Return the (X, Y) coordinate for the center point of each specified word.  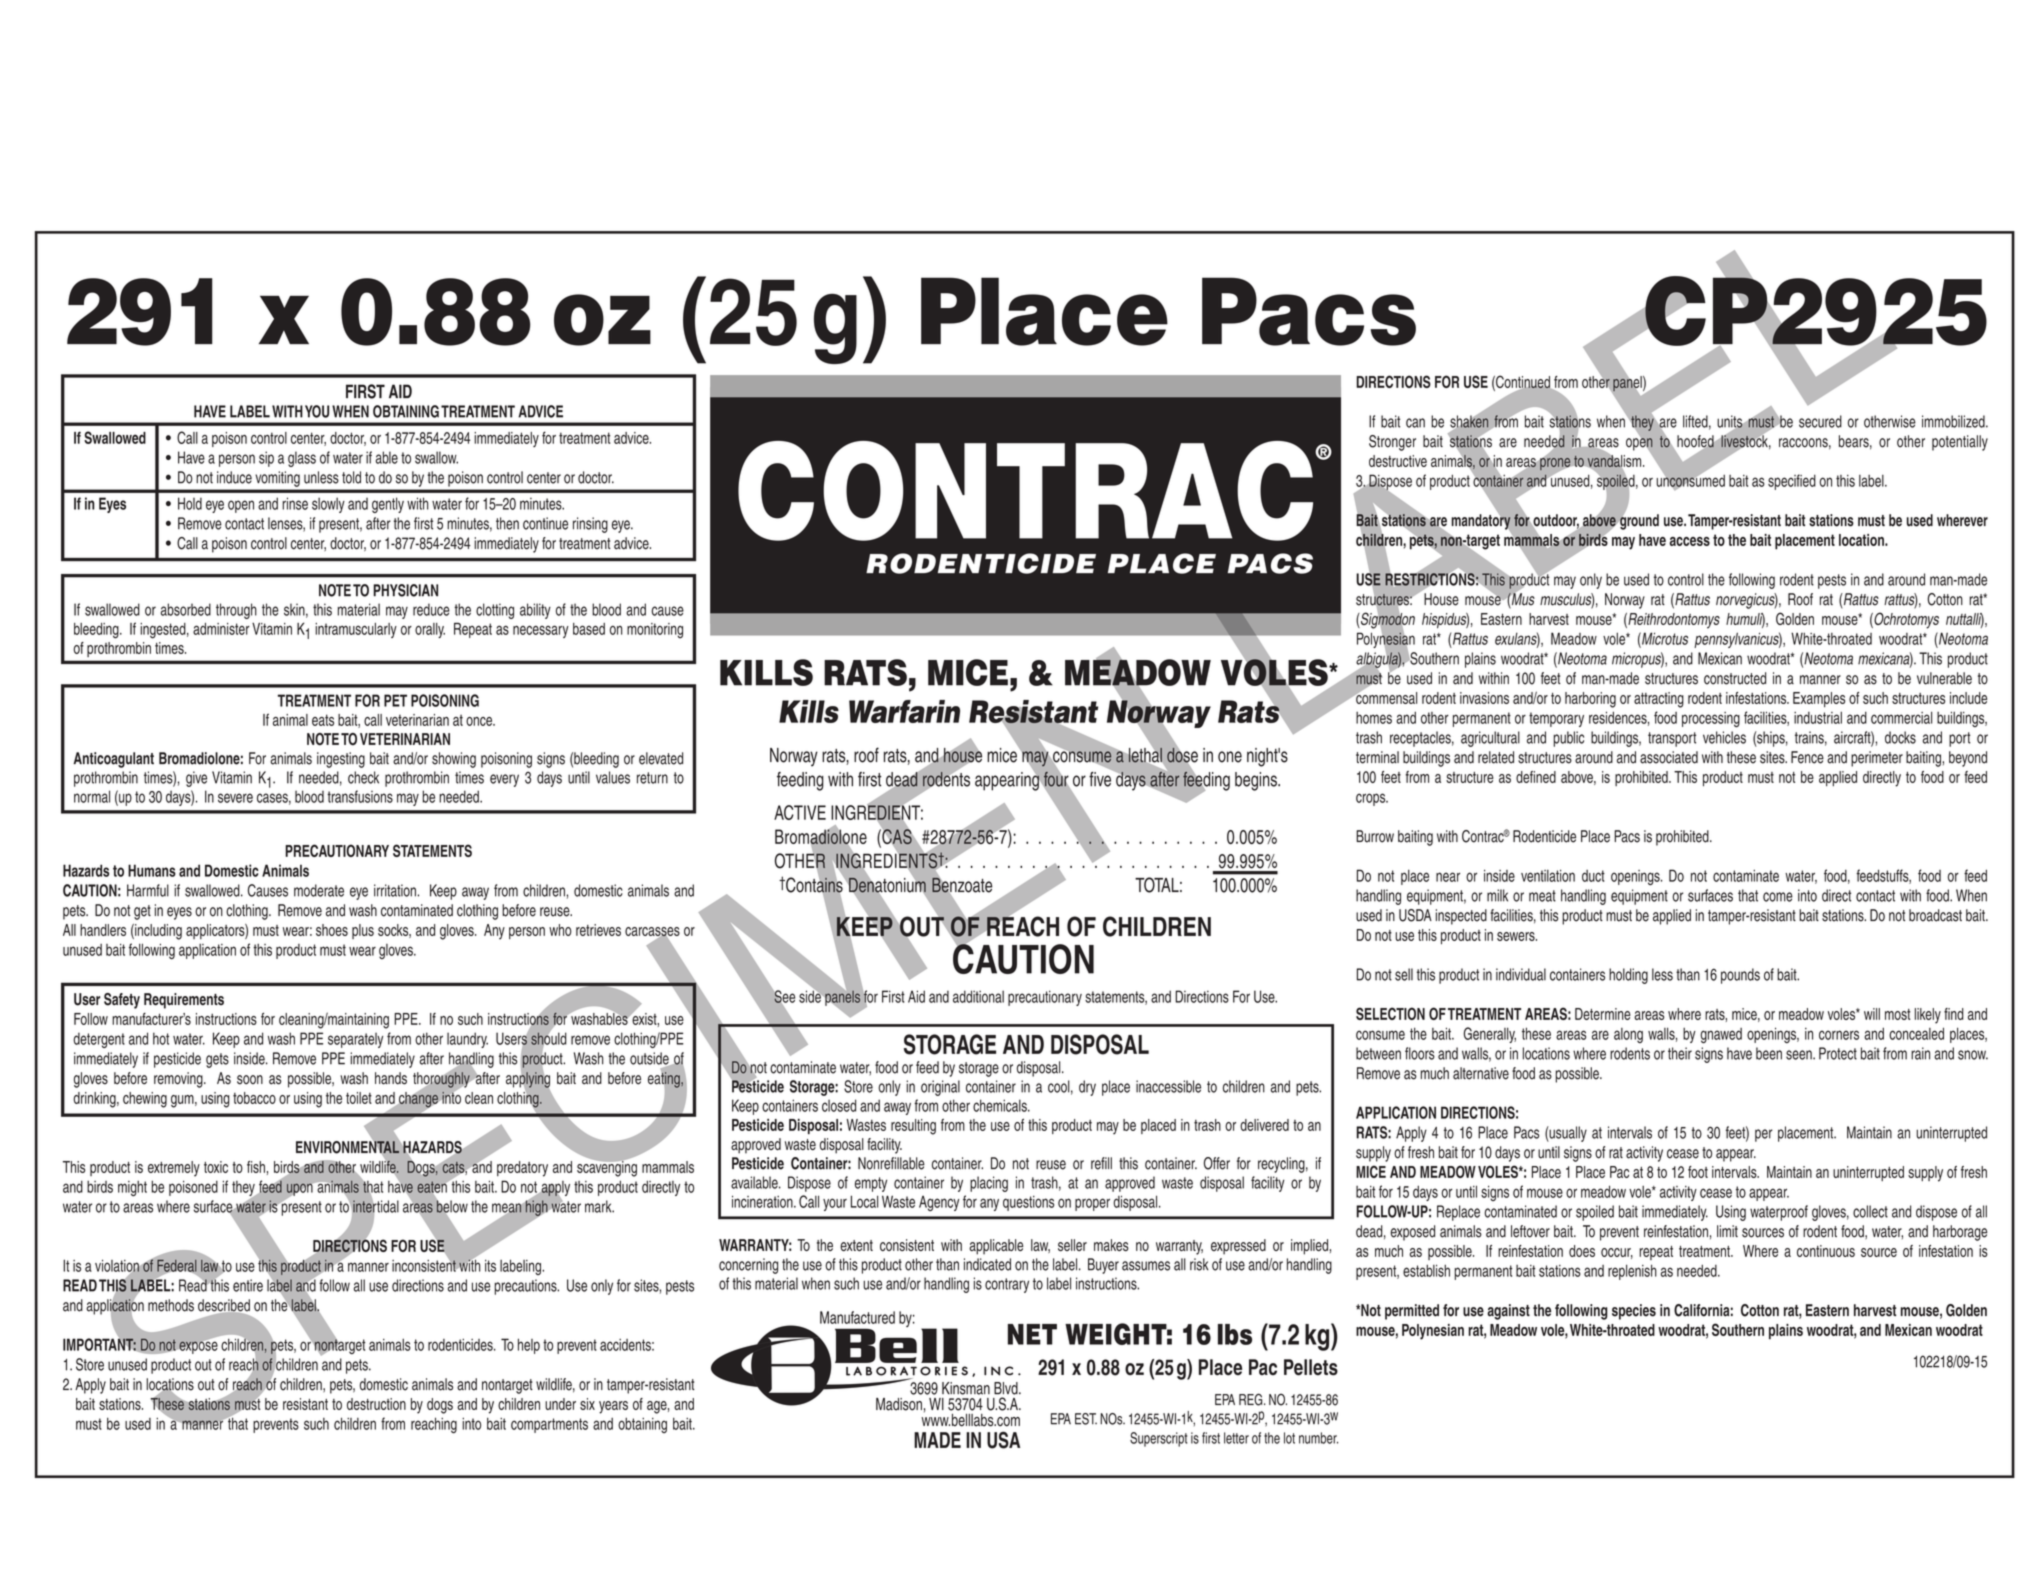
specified (1792, 482)
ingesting (341, 760)
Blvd (1007, 1388)
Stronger (1392, 443)
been (1769, 1053)
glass (302, 459)
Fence (1807, 757)
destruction (376, 1404)
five (1101, 778)
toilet (359, 1098)
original (940, 1088)
